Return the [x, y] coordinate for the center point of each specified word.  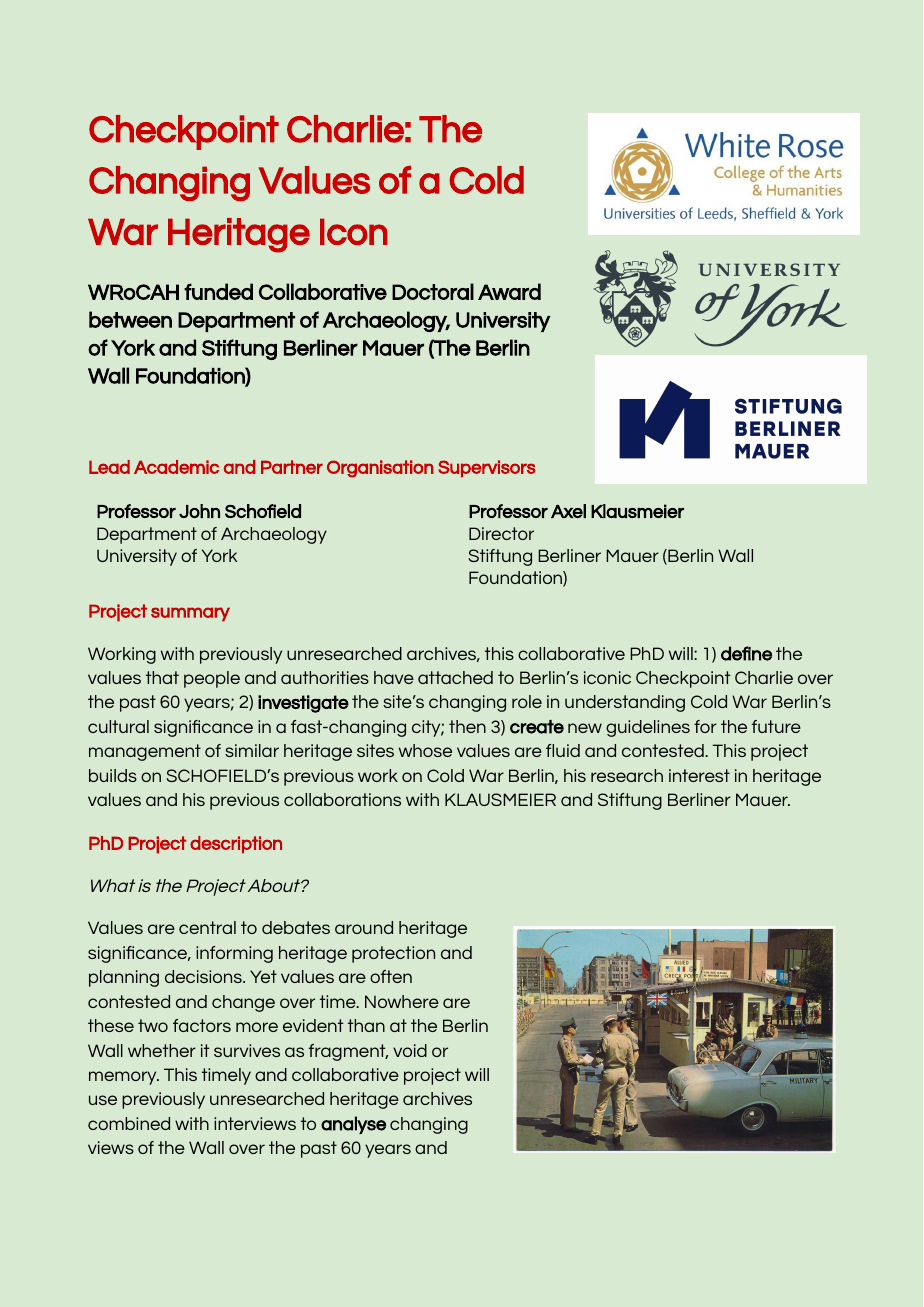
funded [218, 291]
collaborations [342, 799]
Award [509, 291]
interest [699, 775]
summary [190, 614]
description [236, 845]
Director [501, 533]
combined [129, 1123]
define [746, 653]
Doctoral [433, 291]
